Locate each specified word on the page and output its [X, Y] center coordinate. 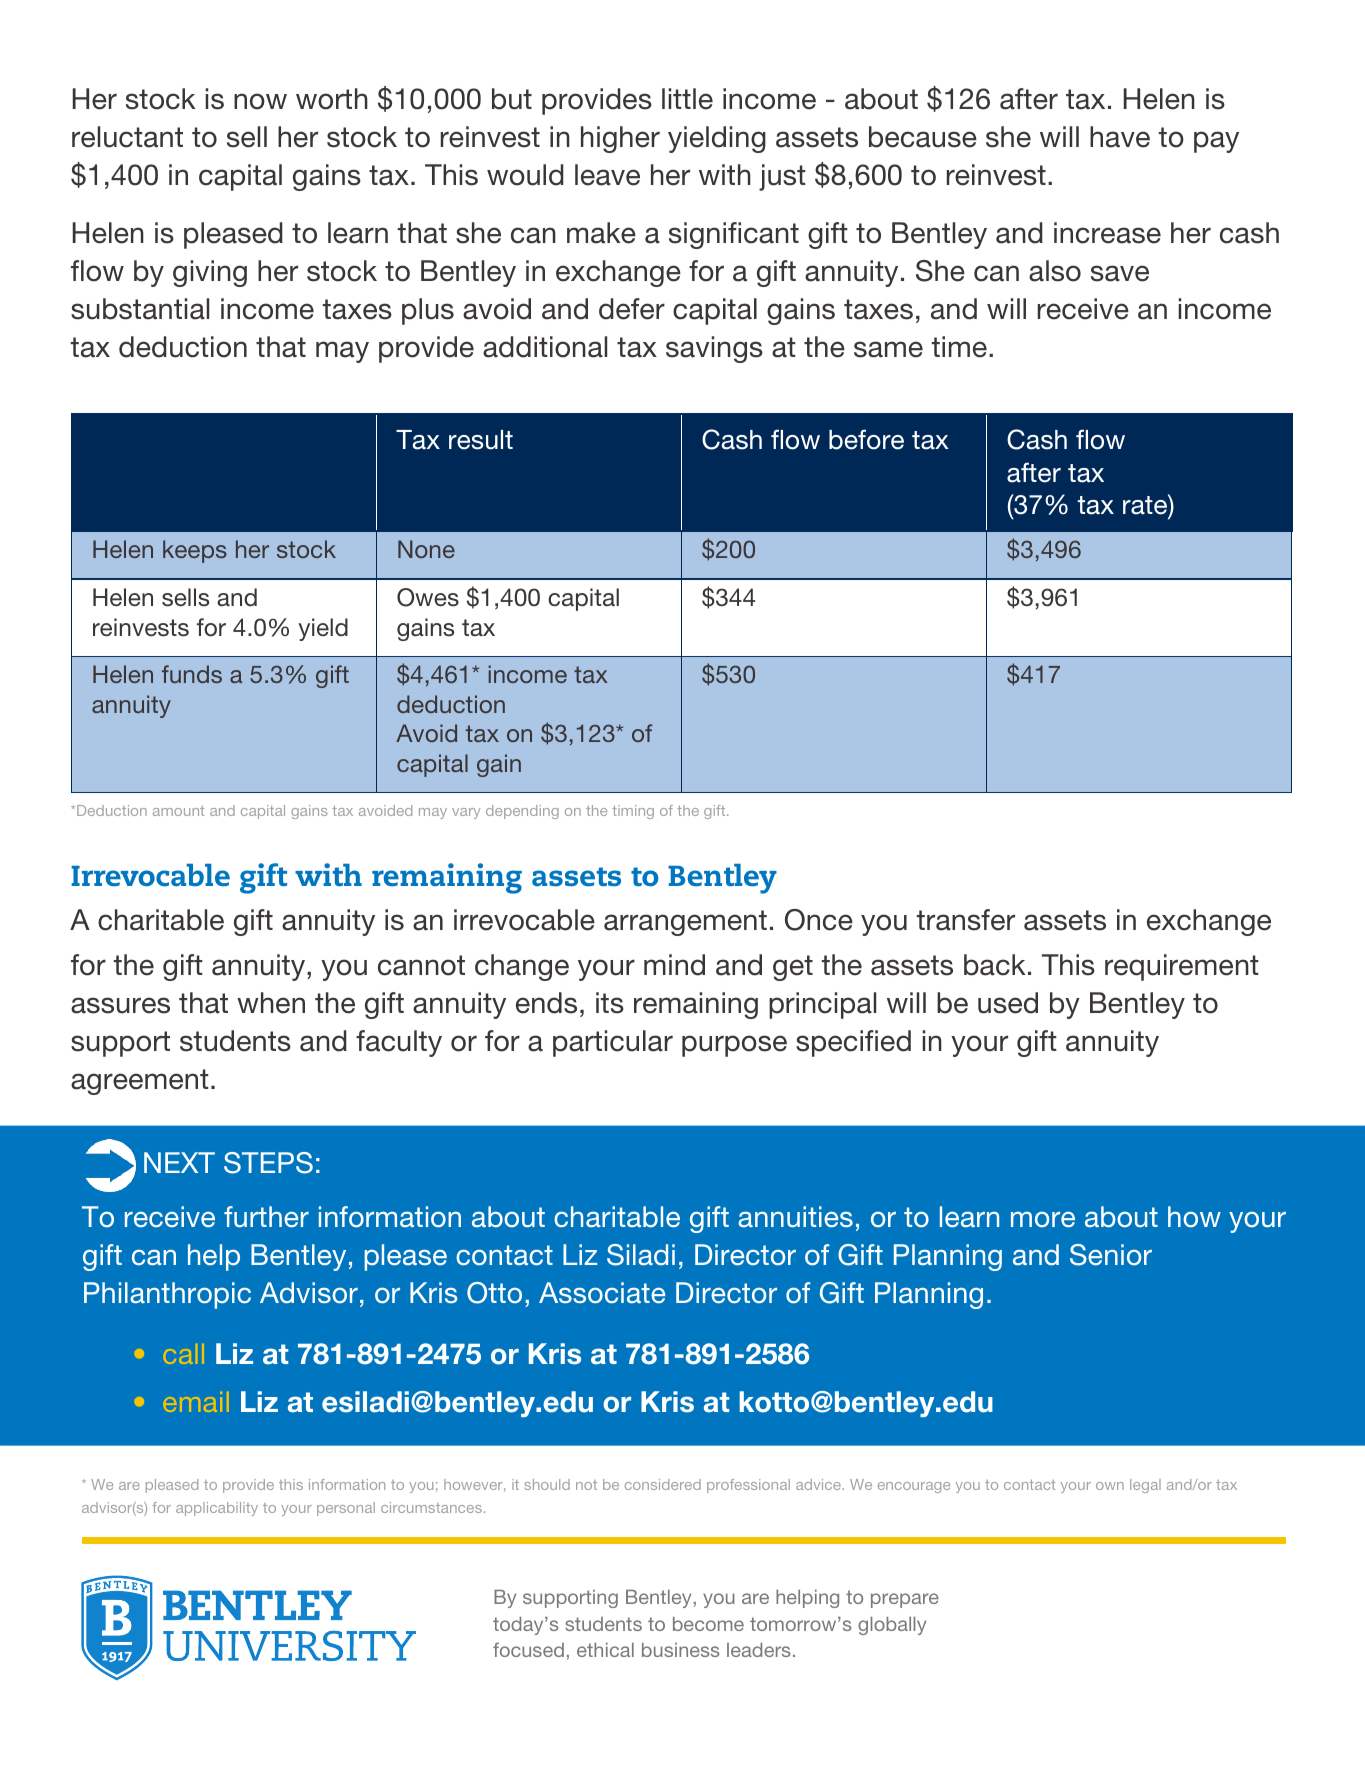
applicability [217, 1509]
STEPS [268, 1163]
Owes [428, 597]
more [1043, 1219]
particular [613, 1043]
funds [192, 674]
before [866, 439]
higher [620, 139]
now [260, 101]
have [1120, 137]
